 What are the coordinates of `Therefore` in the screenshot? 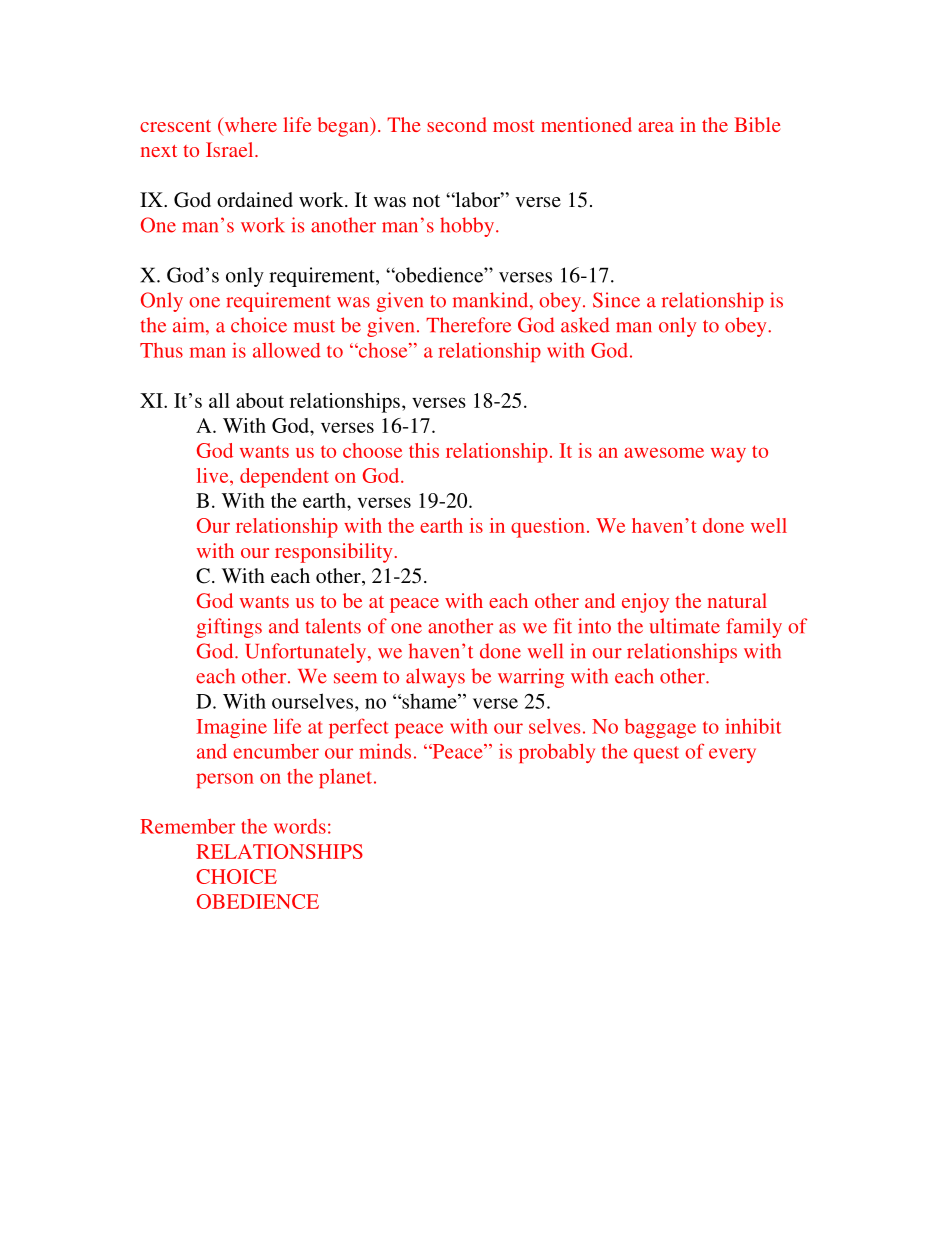 It's located at (468, 325).
